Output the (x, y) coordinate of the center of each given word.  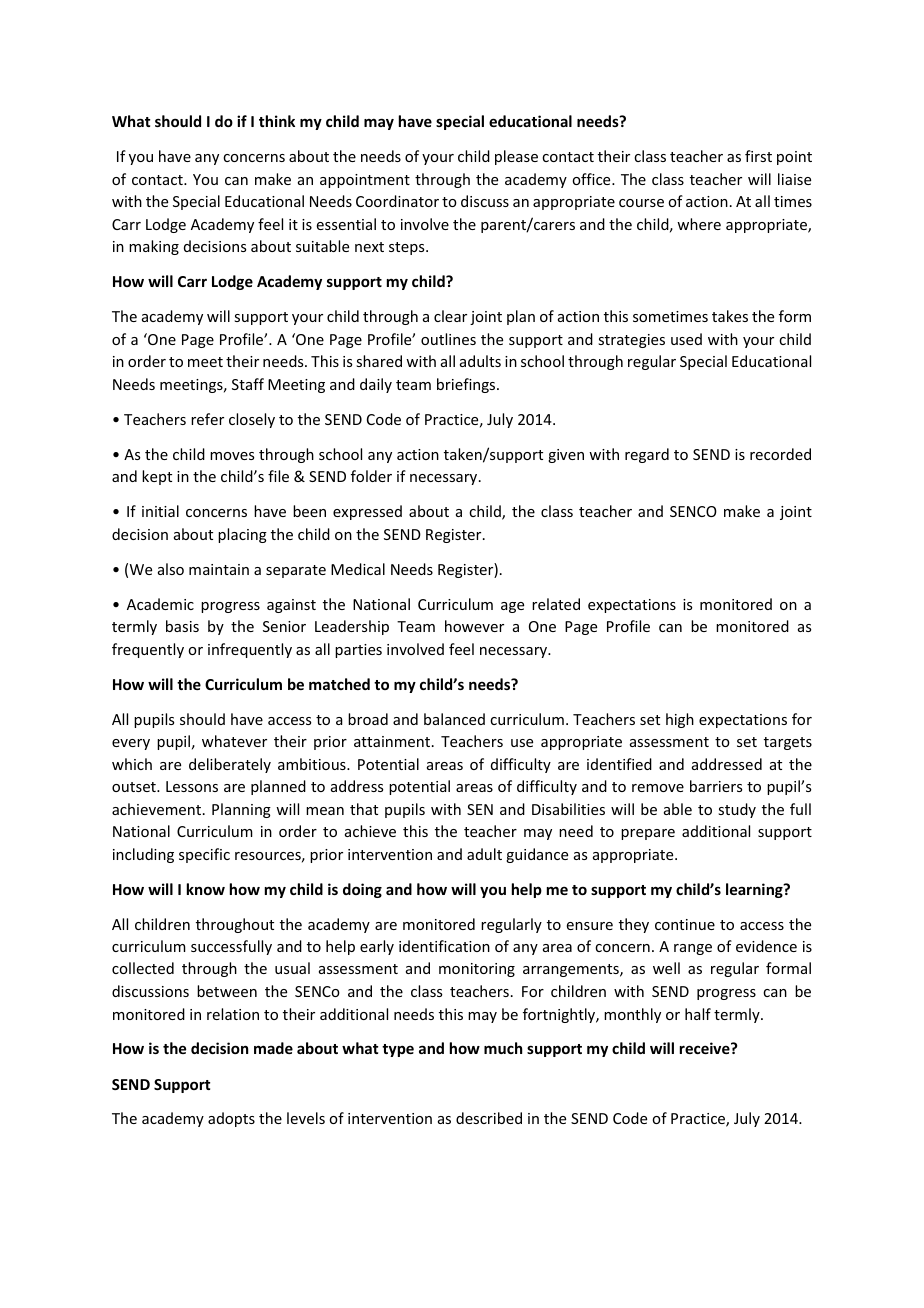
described (489, 1118)
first (758, 156)
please (516, 157)
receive (706, 1048)
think (277, 121)
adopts (231, 1119)
